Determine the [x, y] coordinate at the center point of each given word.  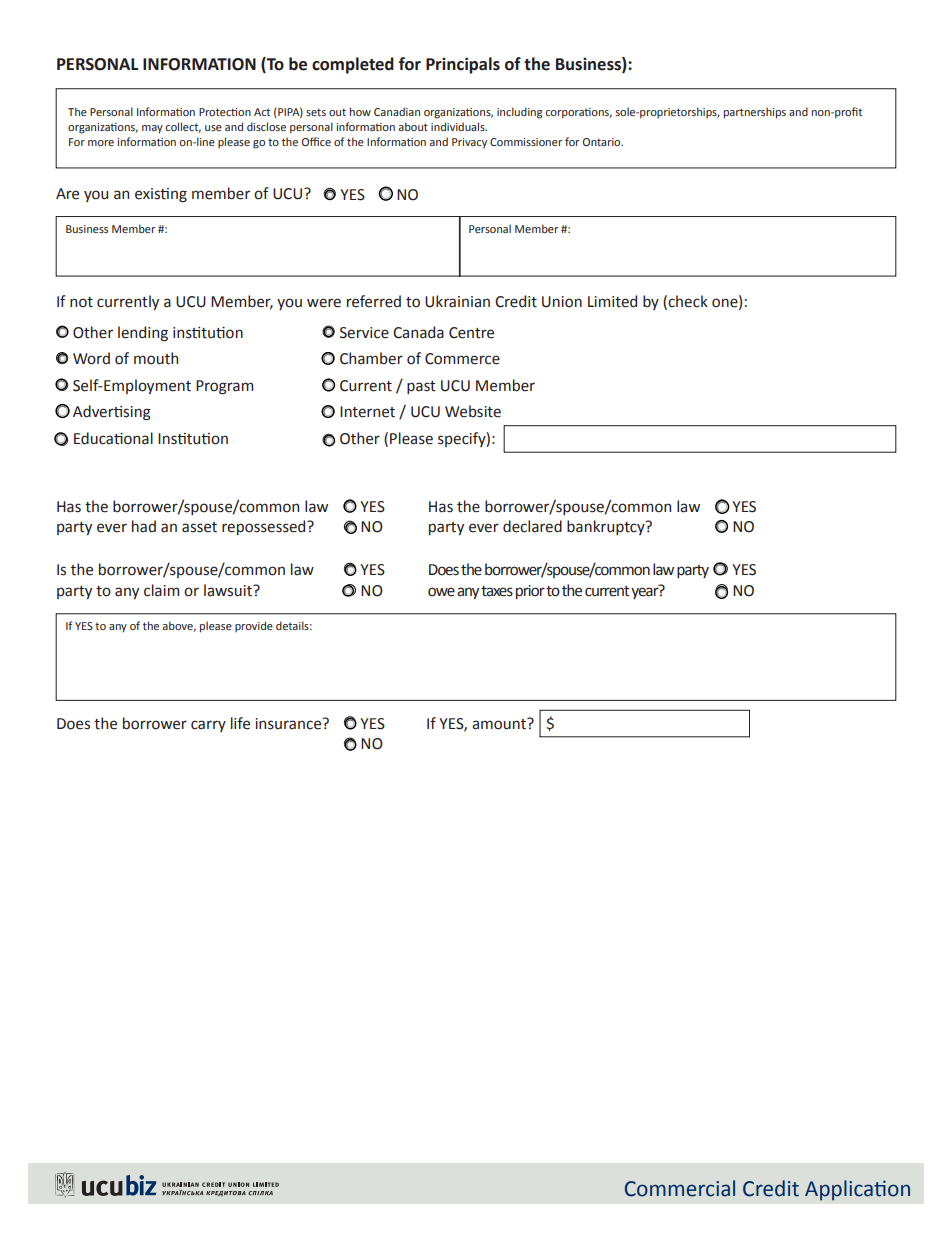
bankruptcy [607, 527]
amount [500, 724]
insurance [289, 724]
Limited [612, 301]
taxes [497, 591]
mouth [156, 358]
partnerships [755, 113]
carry [208, 726]
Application [857, 1190]
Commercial [680, 1188]
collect [183, 127]
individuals [459, 126]
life [240, 723]
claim [161, 590]
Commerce [462, 359]
